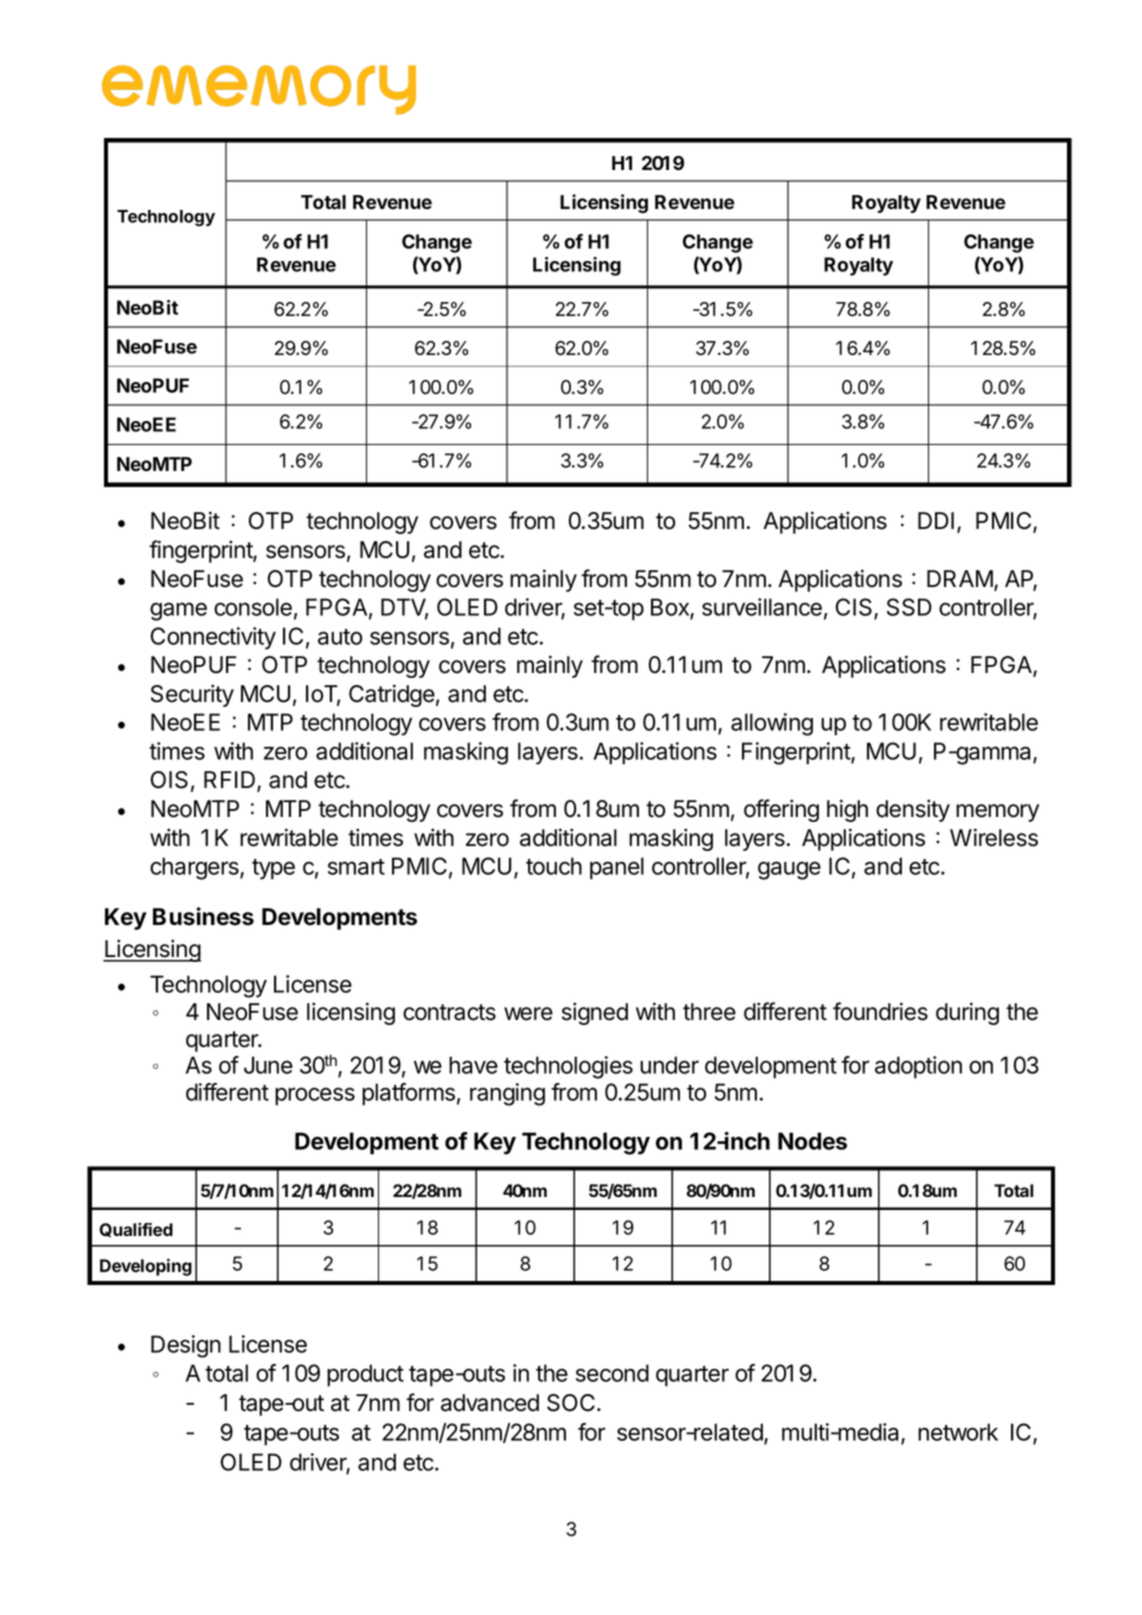 This page has width=1142, height=1615. Describe the element at coordinates (186, 1346) in the page. I see `Design` at that location.
